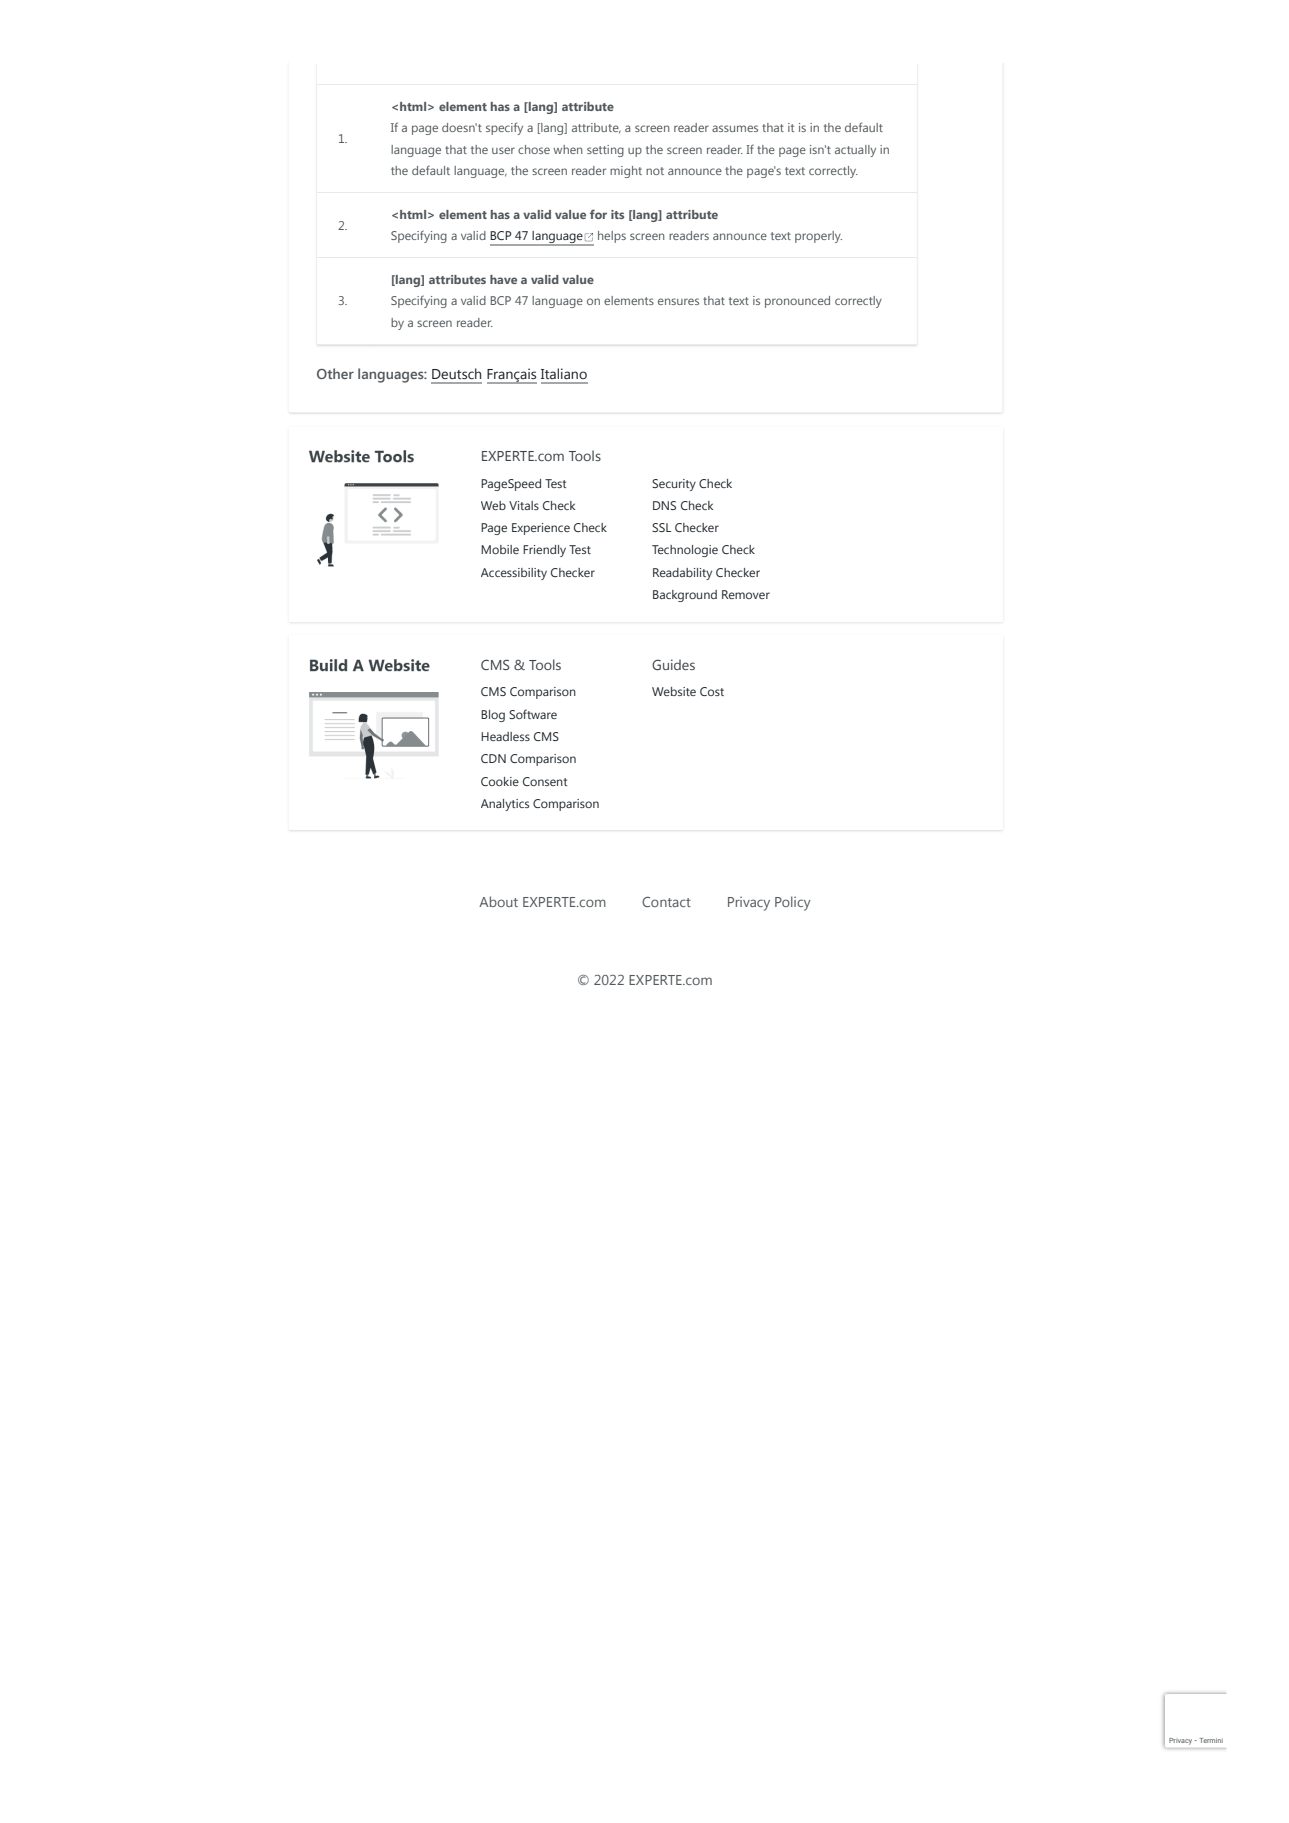 Image resolution: width=1289 pixels, height=1823 pixels. I want to click on Contact, so click(666, 902).
